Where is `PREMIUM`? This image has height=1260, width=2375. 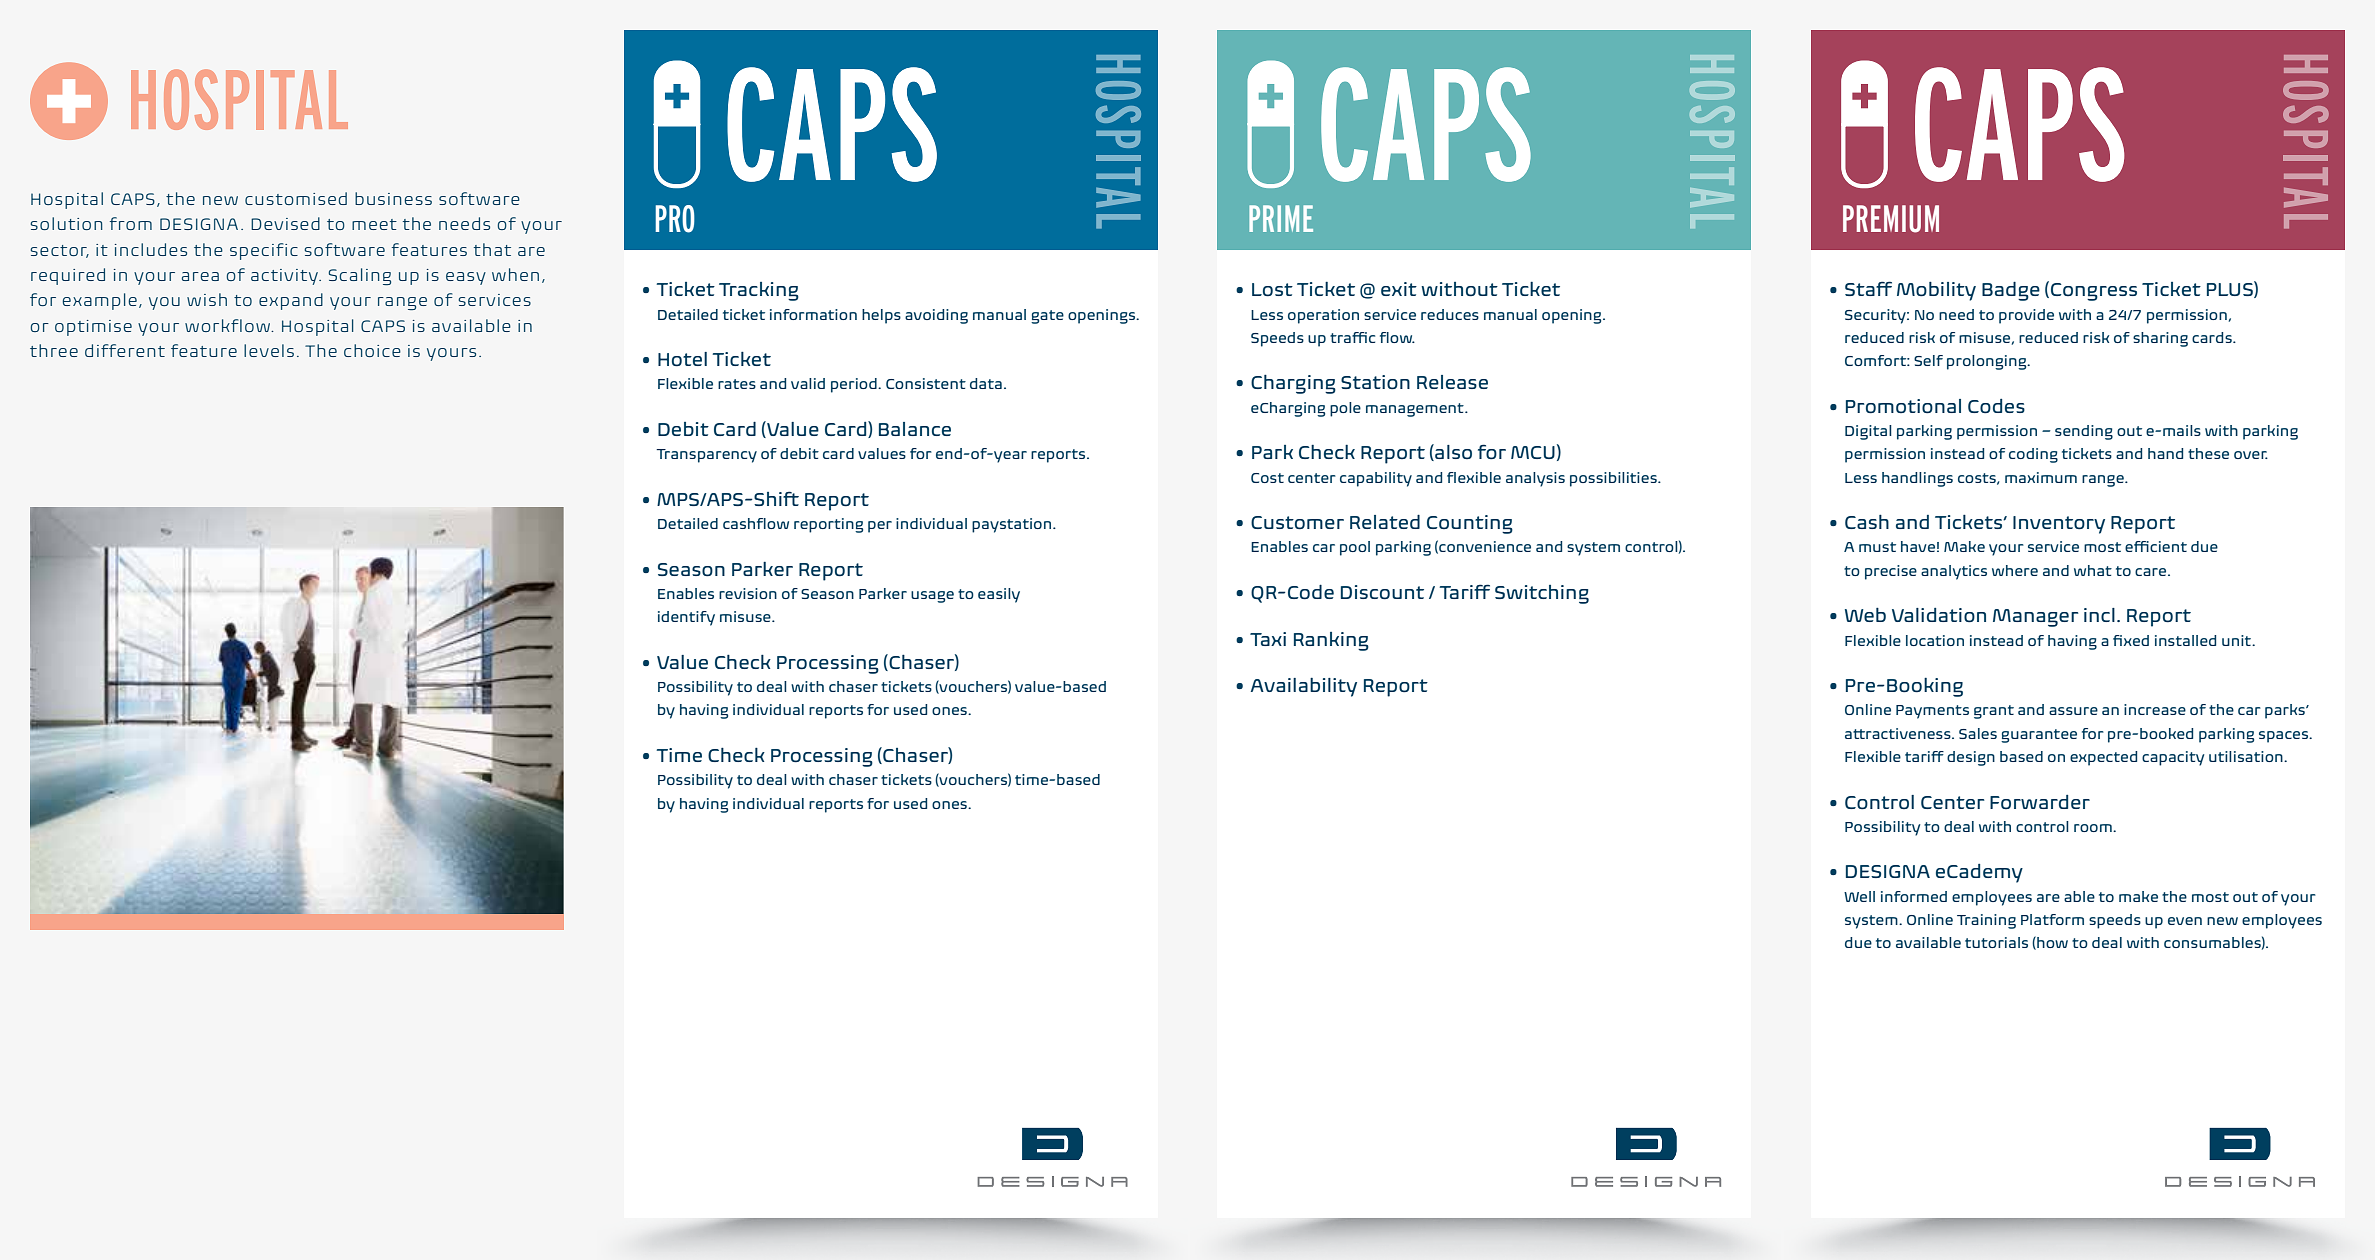
PREMIUM is located at coordinates (1891, 219).
